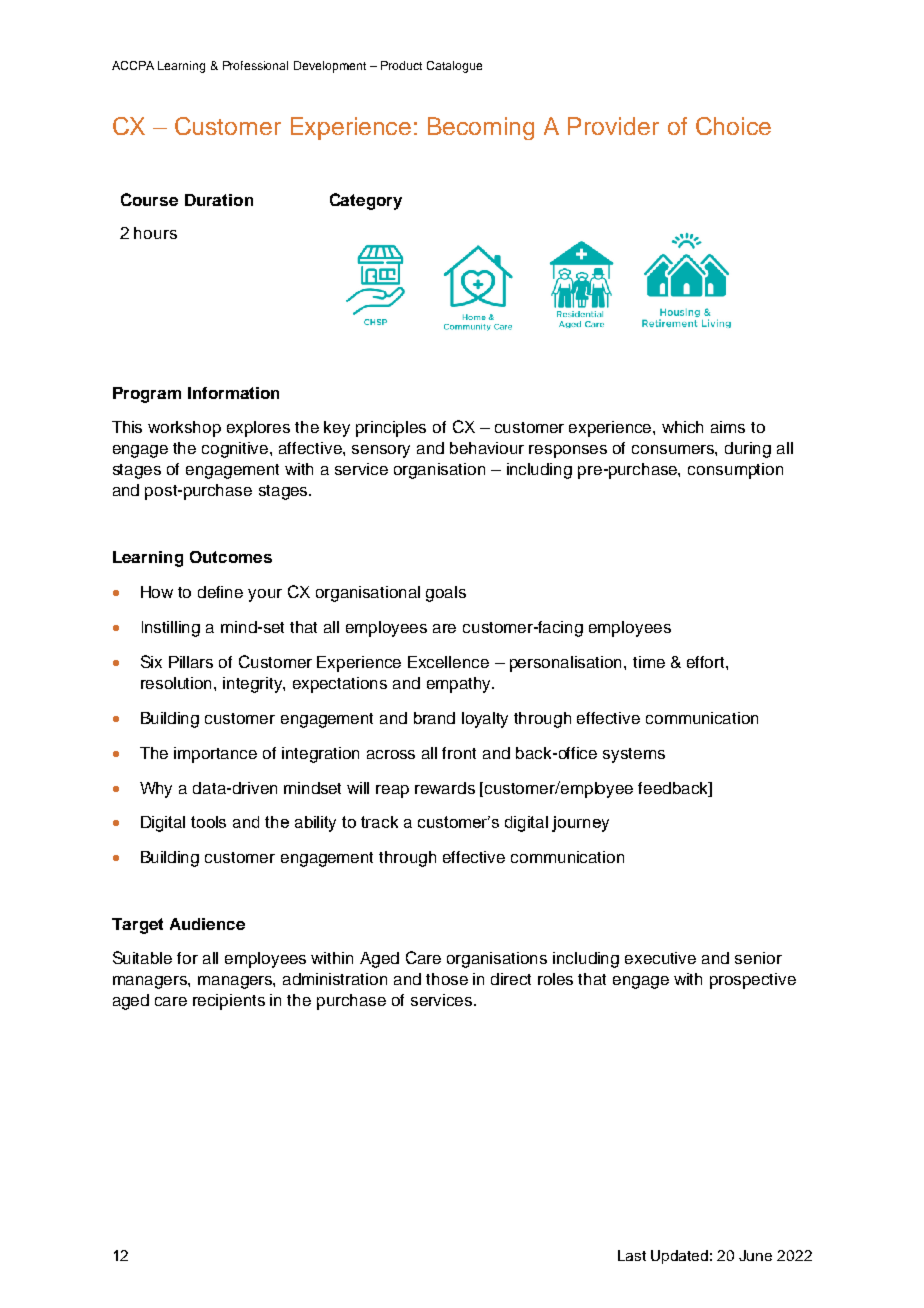 The height and width of the document is (1308, 924). I want to click on Professional, so click(255, 65).
